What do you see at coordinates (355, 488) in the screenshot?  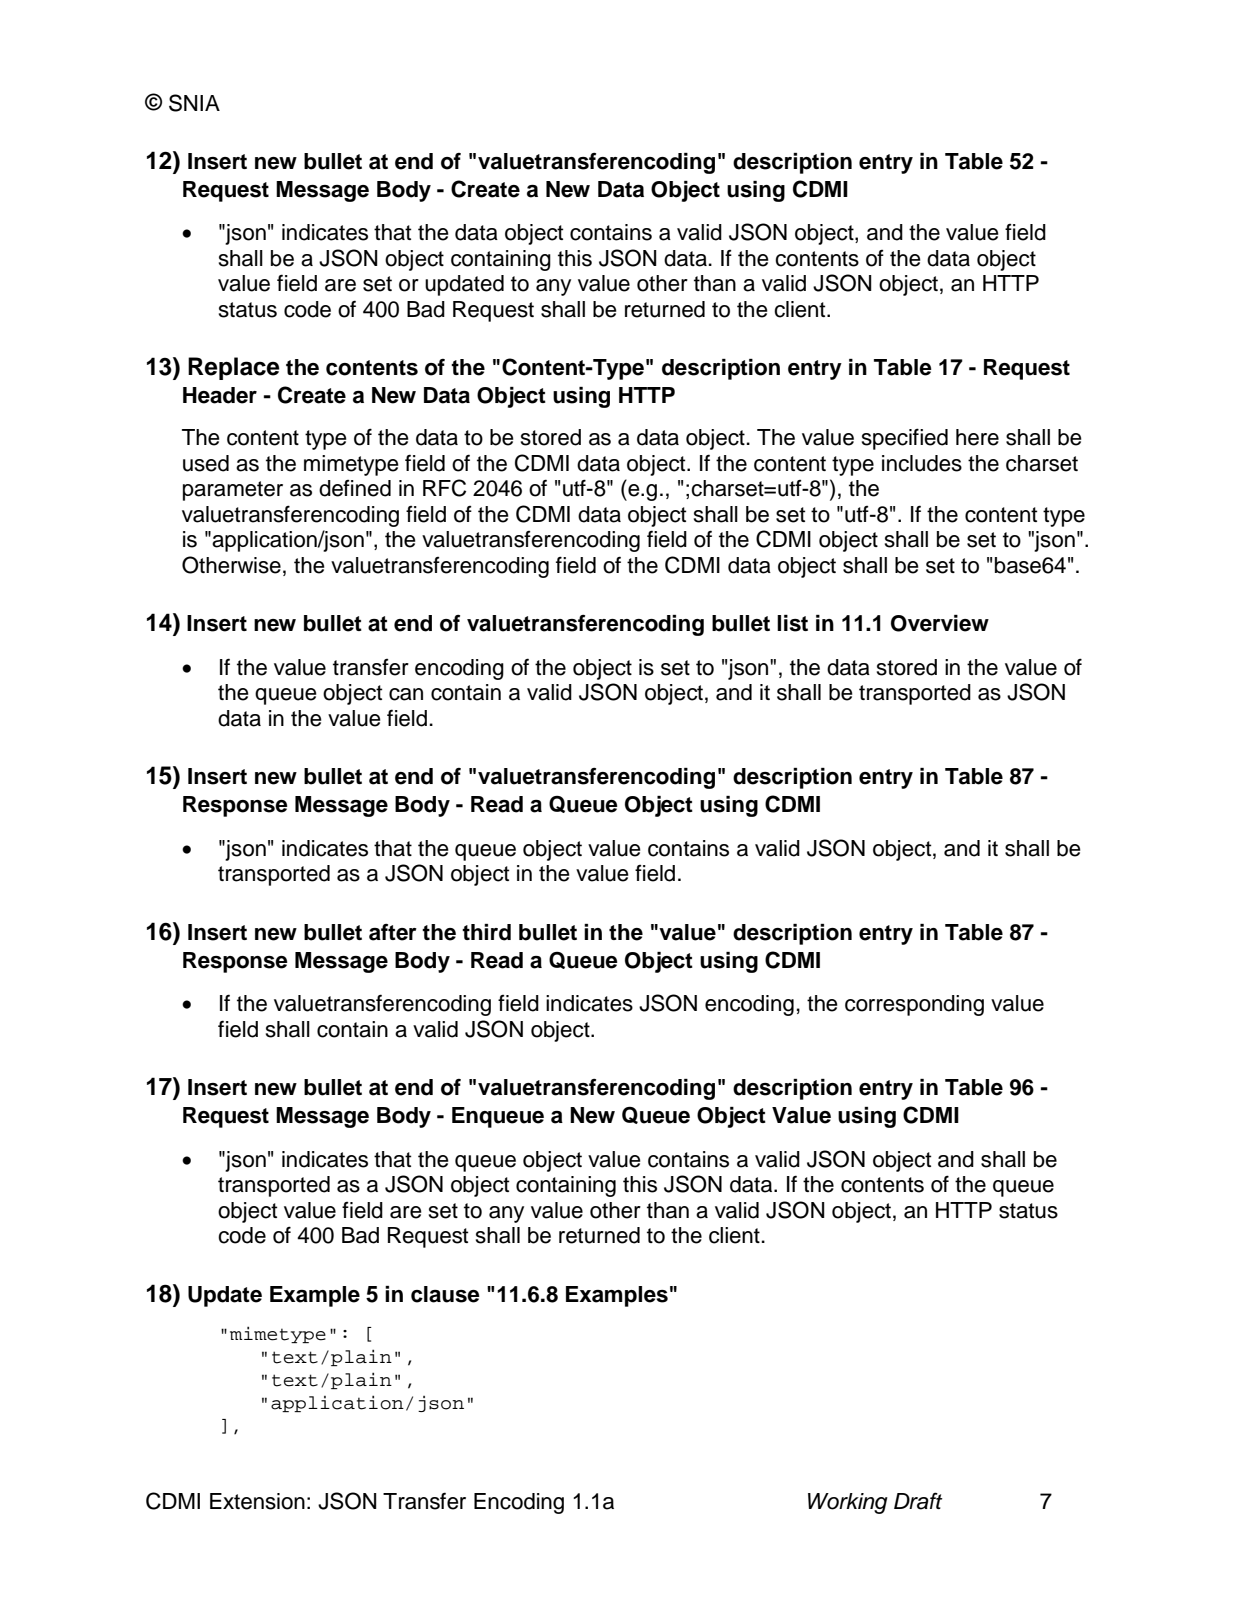 I see `defined` at bounding box center [355, 488].
